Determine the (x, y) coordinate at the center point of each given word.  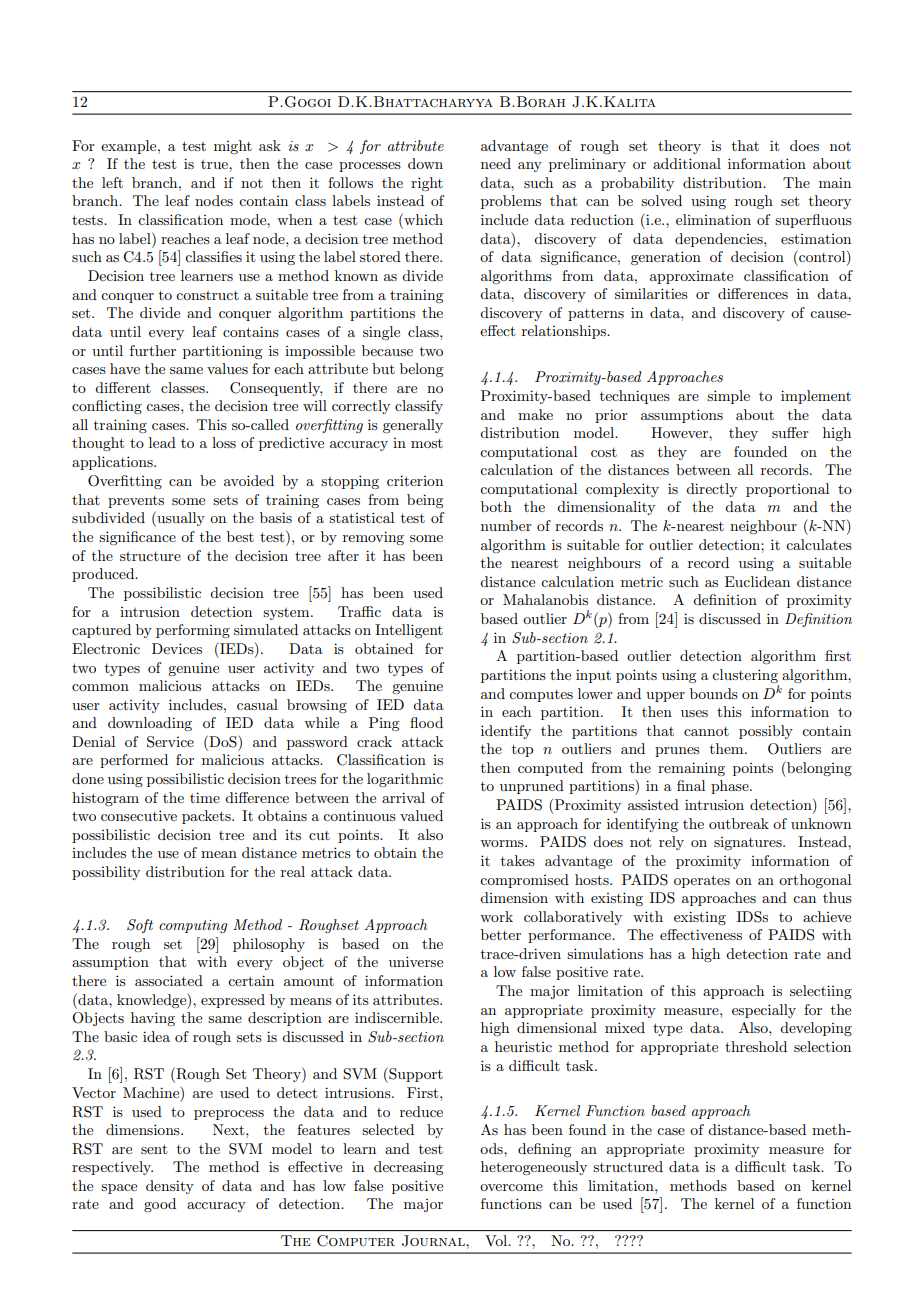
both (496, 506)
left (112, 182)
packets (207, 817)
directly (711, 490)
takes (518, 860)
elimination (713, 219)
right (427, 184)
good (160, 1205)
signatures (749, 843)
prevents (136, 502)
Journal (434, 1241)
